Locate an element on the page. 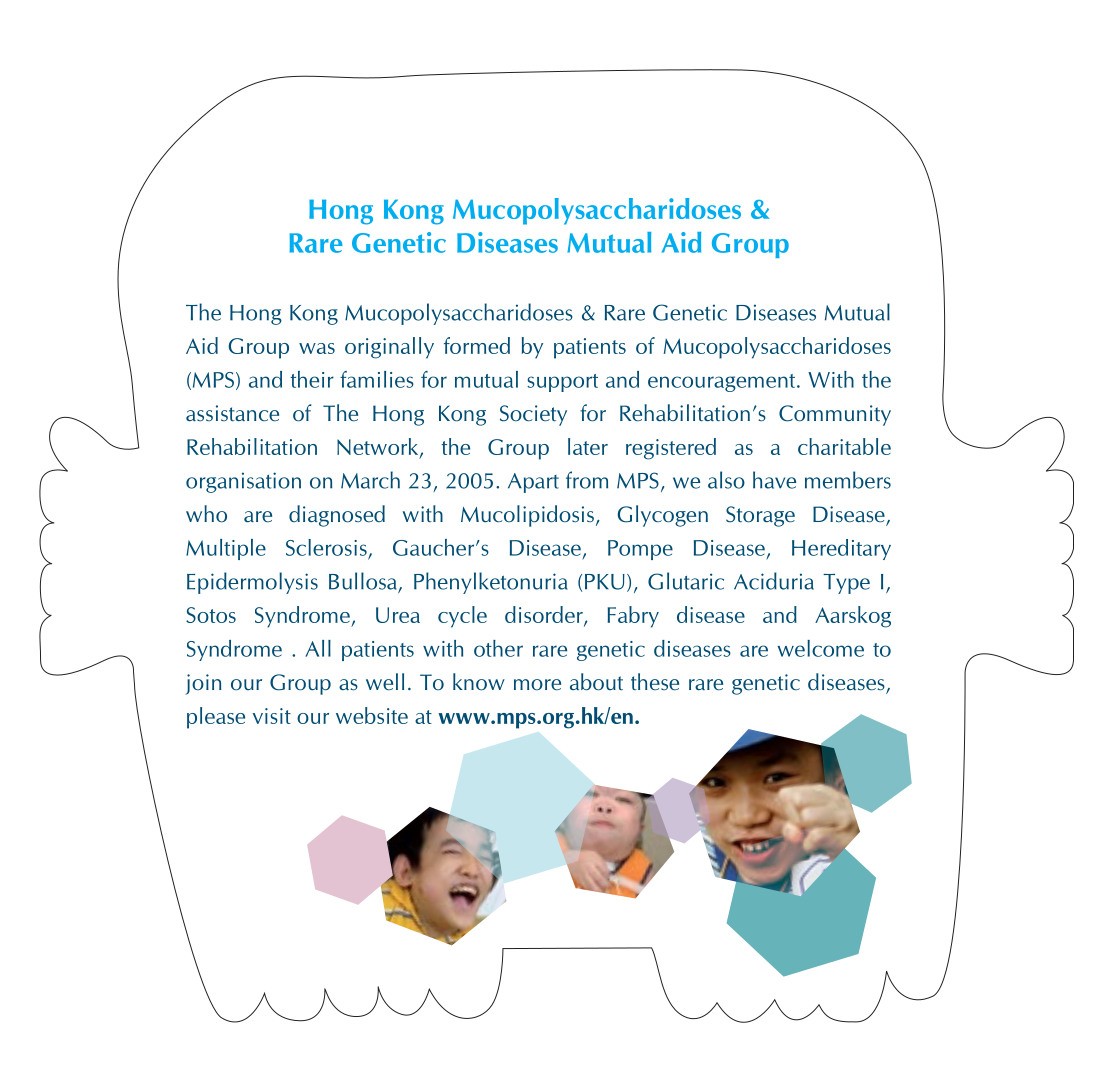 This image has width=1113, height=1092. welcome is located at coordinates (820, 648).
